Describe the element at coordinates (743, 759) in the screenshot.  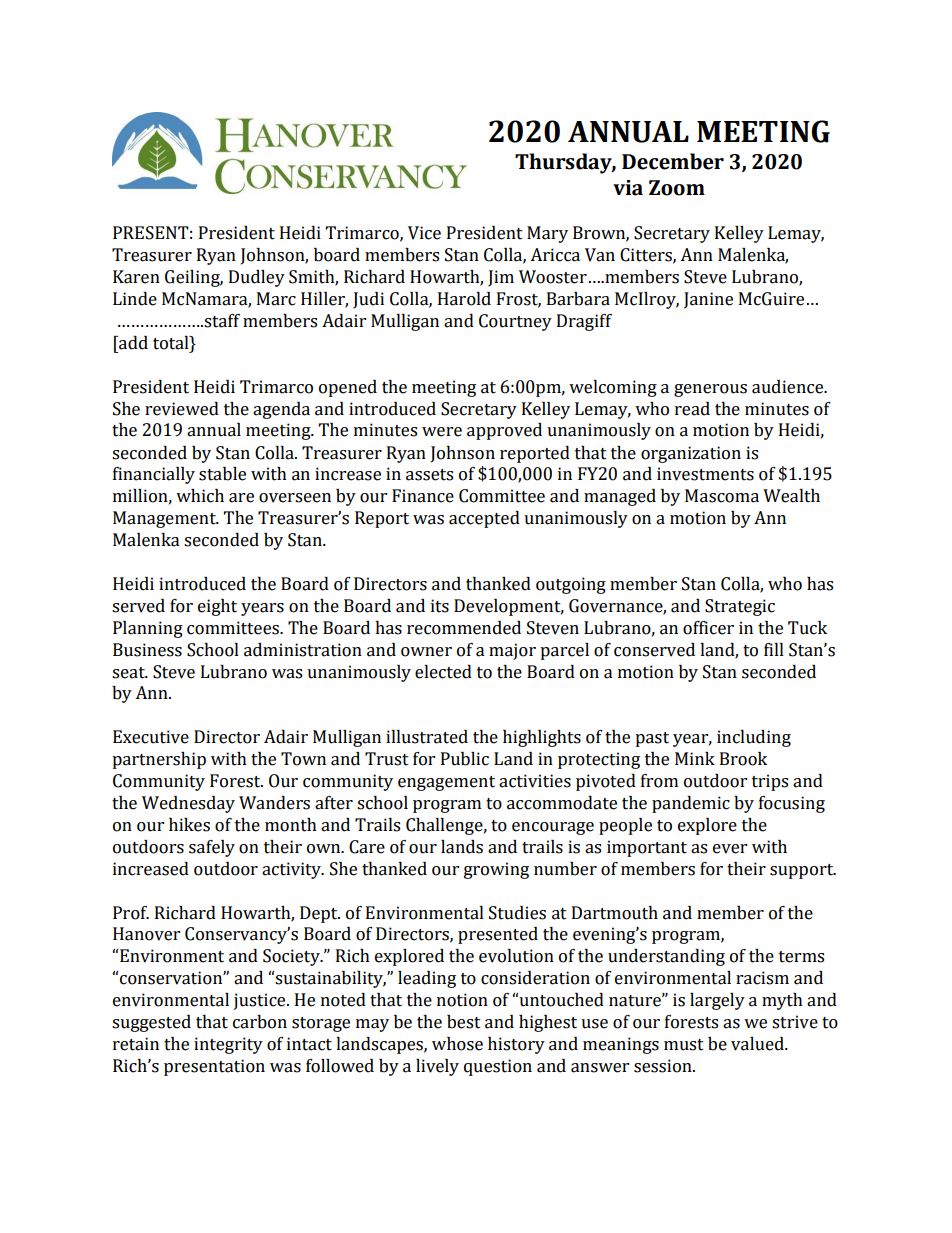
I see `Brook` at that location.
